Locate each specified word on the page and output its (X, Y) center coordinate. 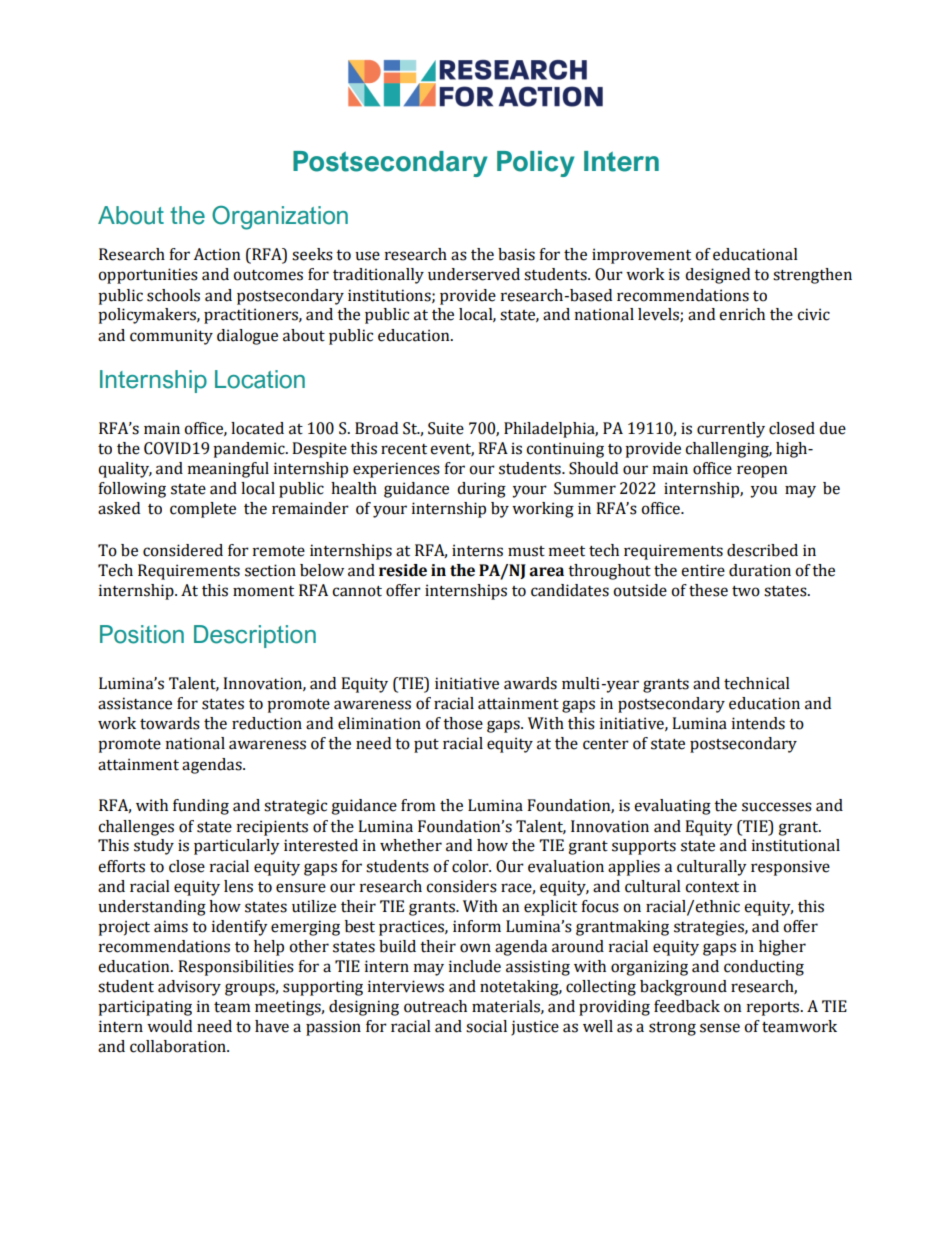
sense (720, 1028)
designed (717, 276)
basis (516, 254)
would (169, 1026)
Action (217, 254)
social (486, 1026)
